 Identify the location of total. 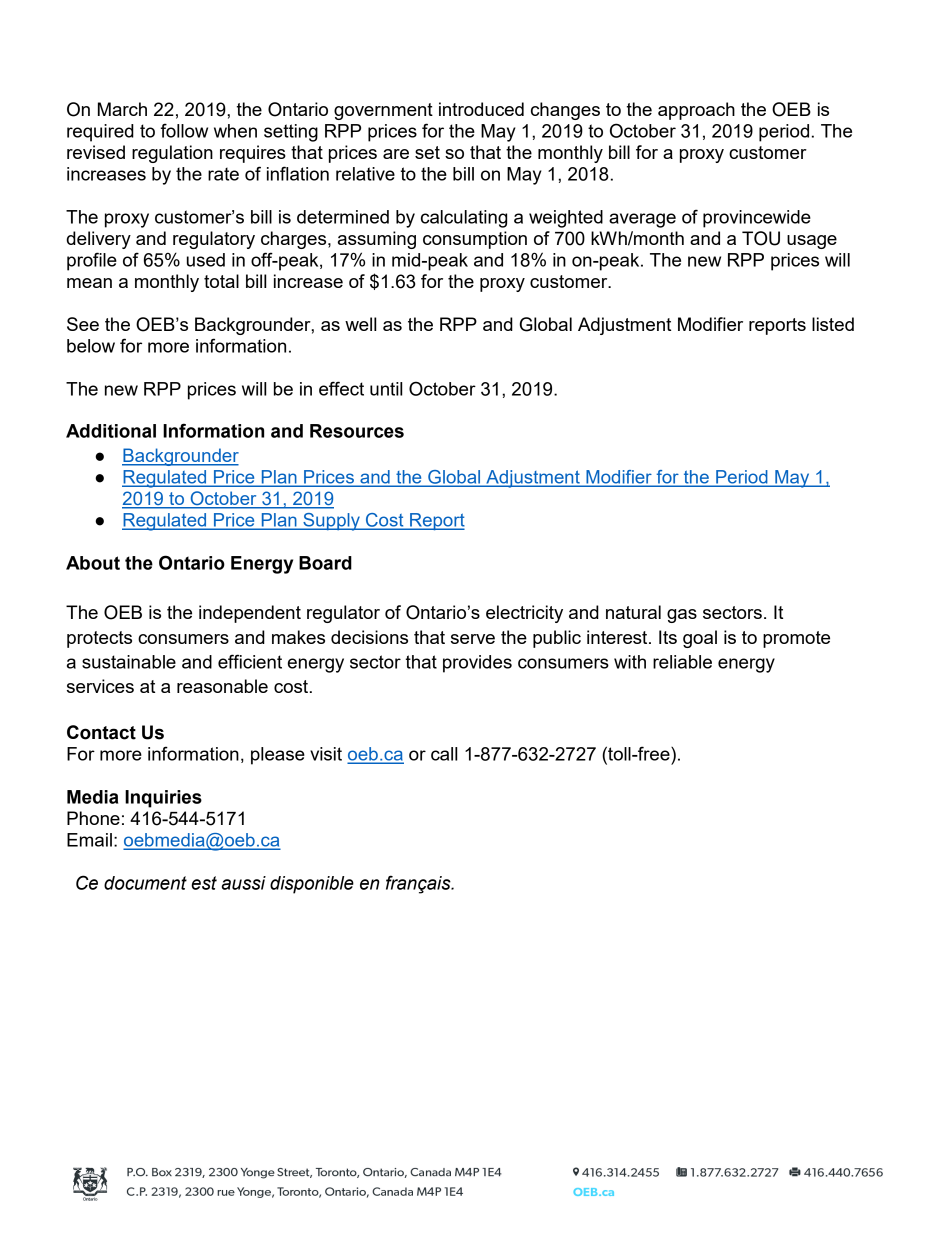
(221, 281).
